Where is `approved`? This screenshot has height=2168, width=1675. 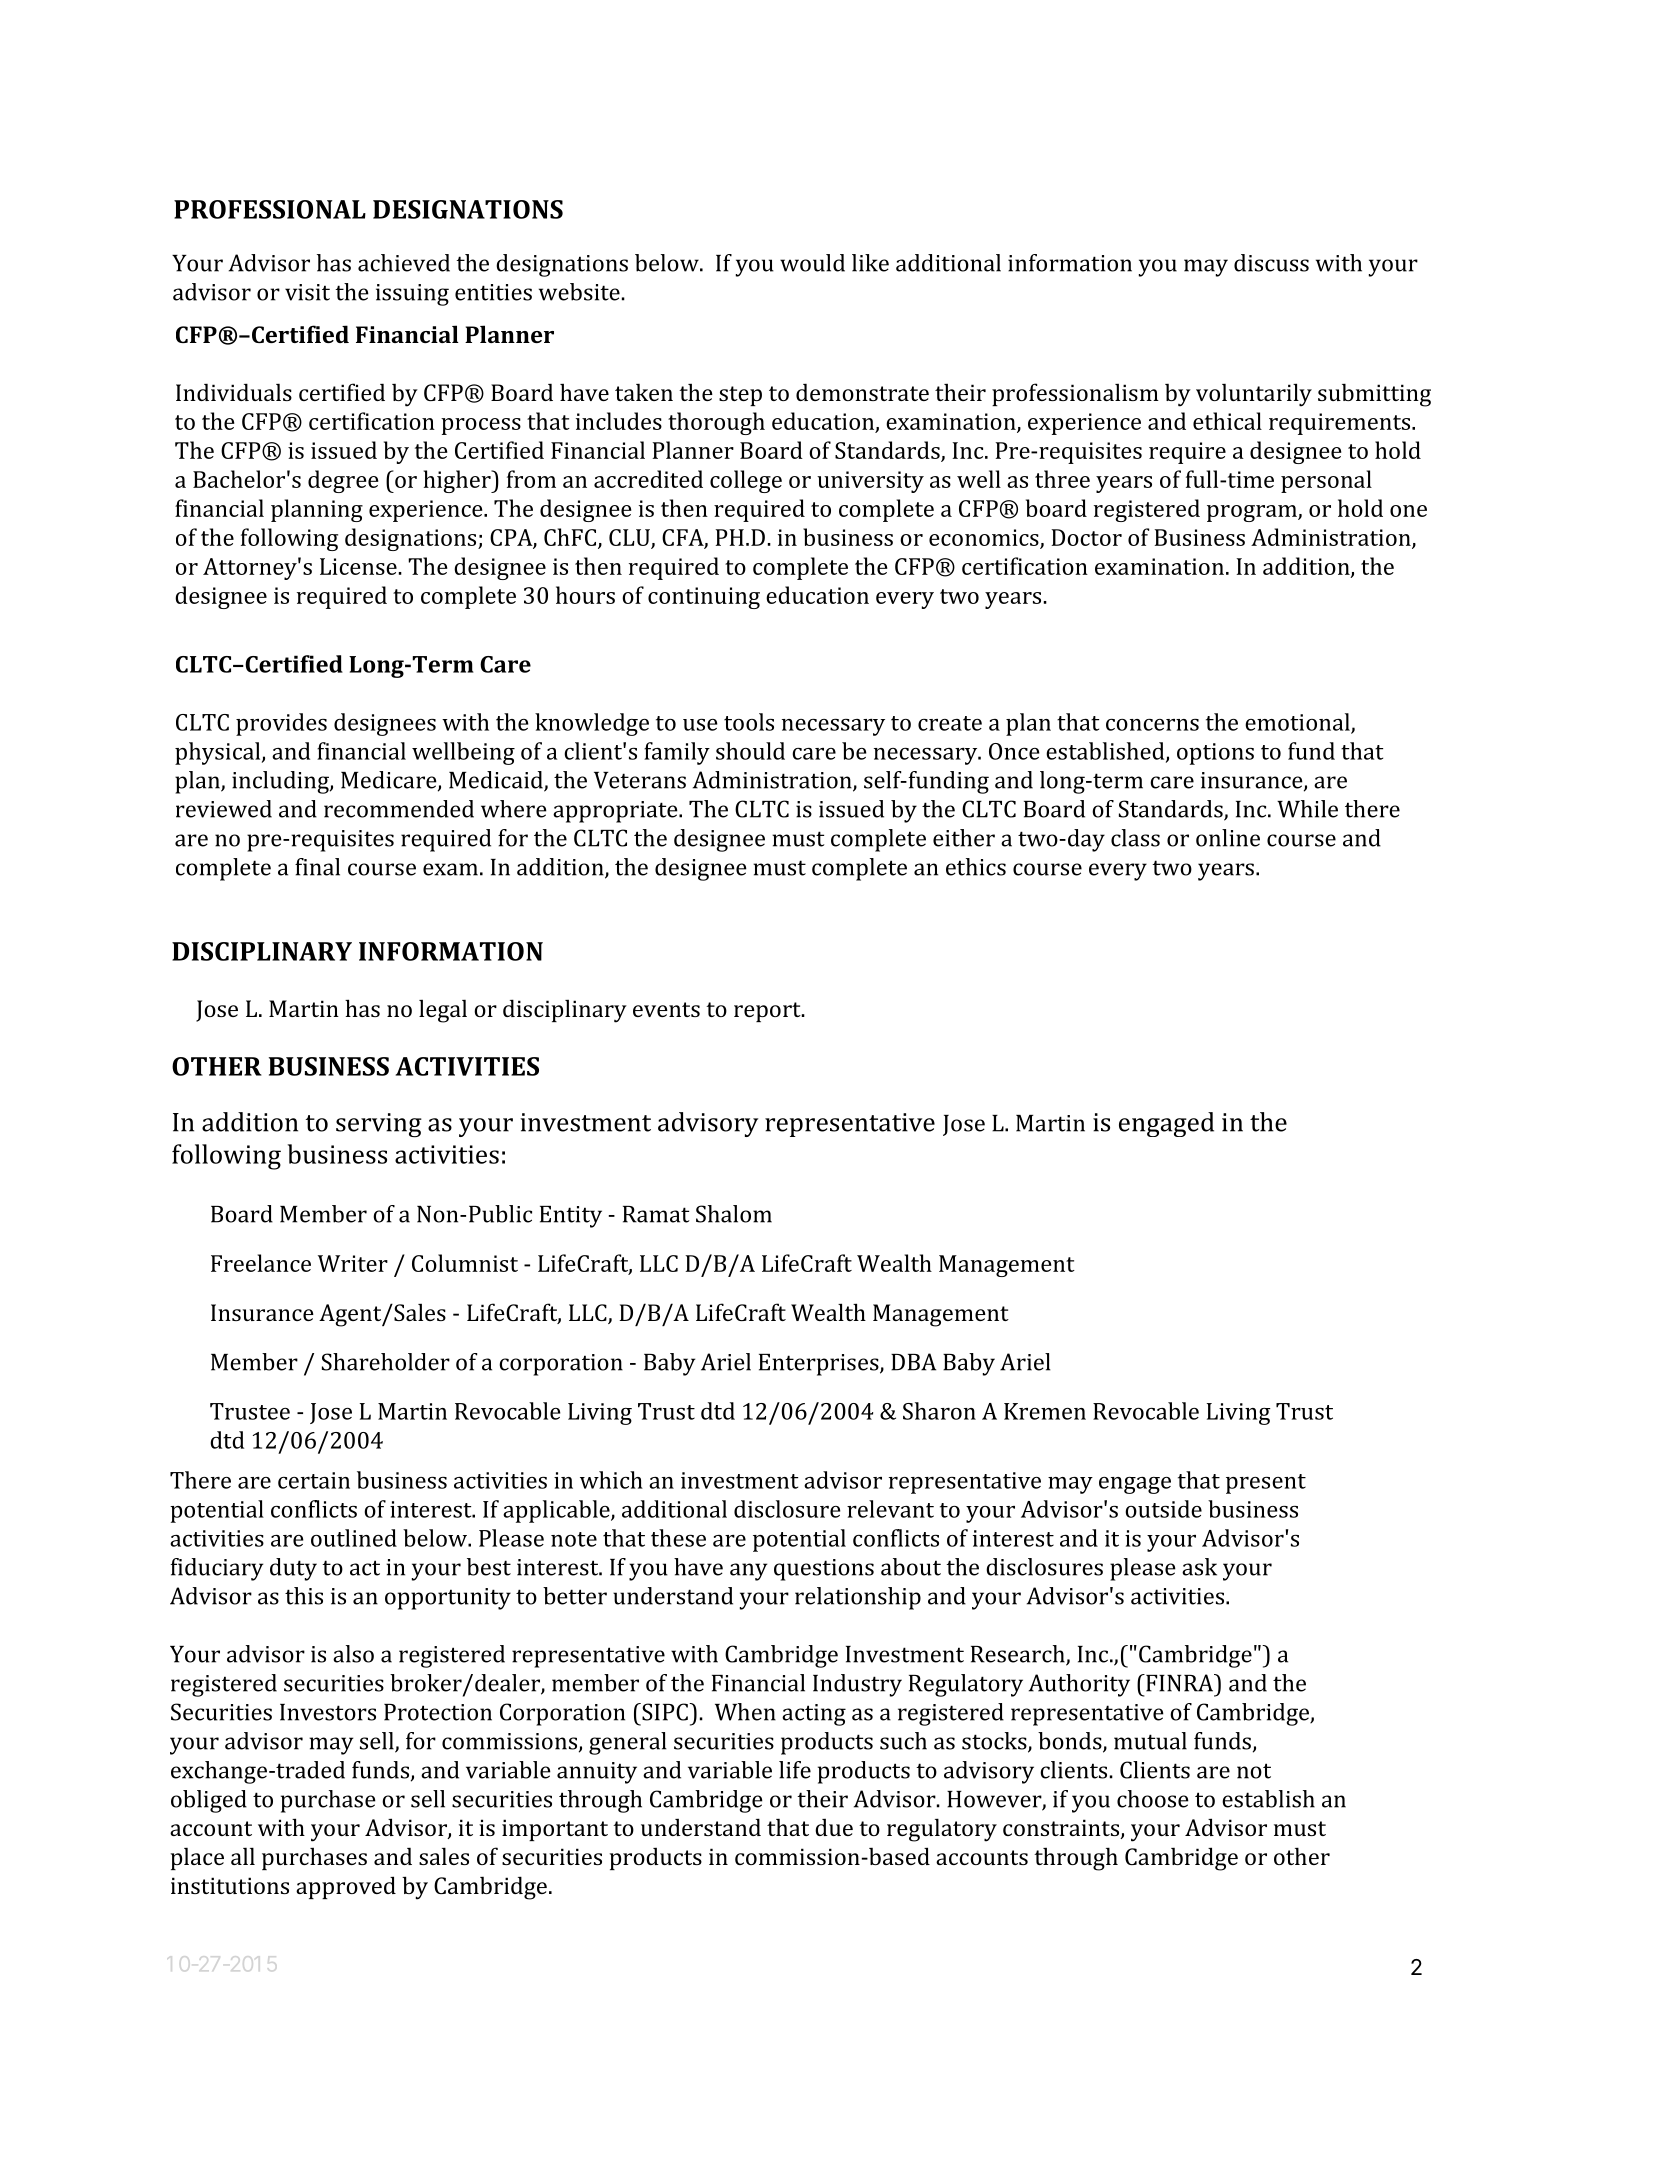 approved is located at coordinates (346, 1887).
